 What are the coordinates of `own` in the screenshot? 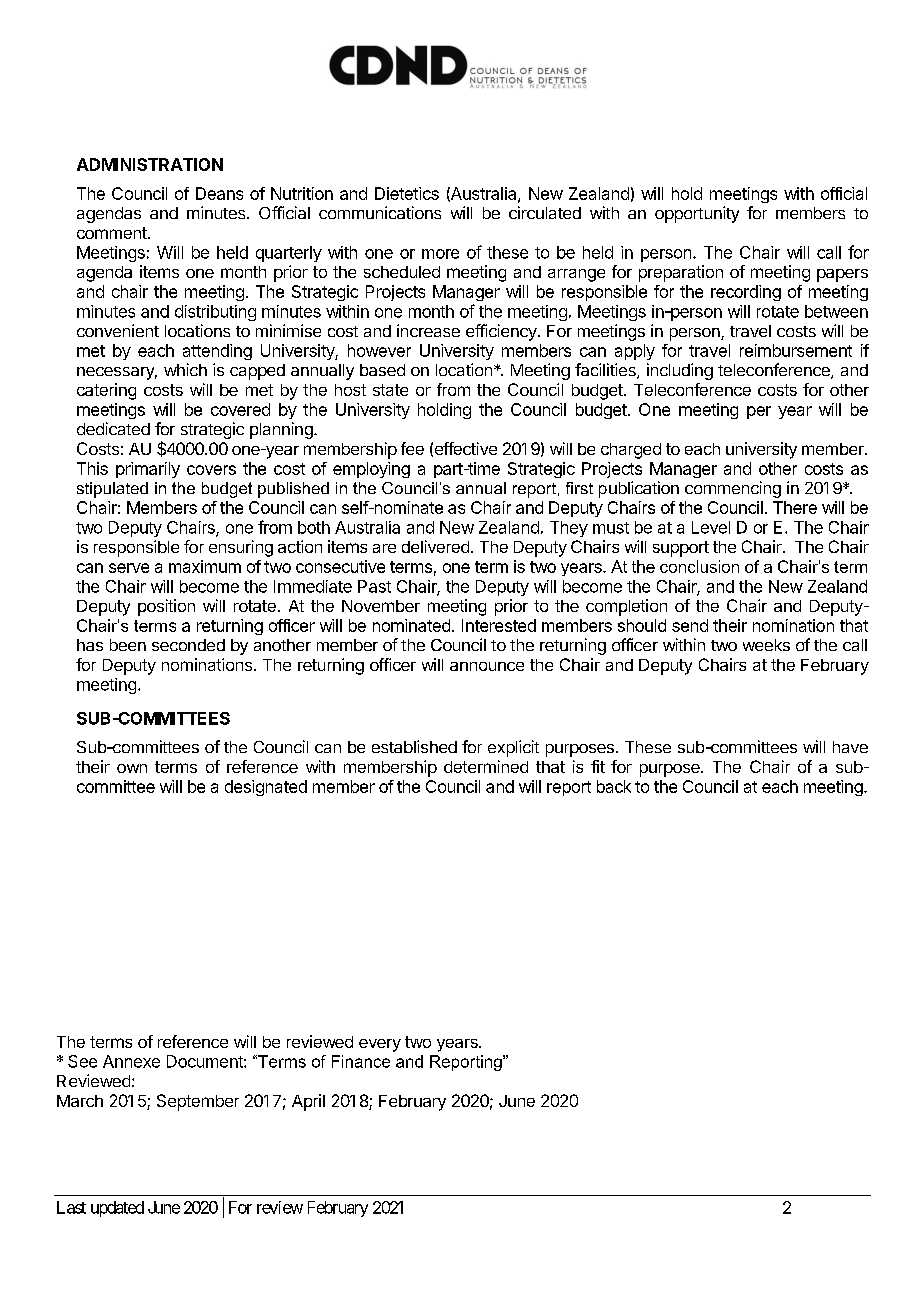 It's located at (132, 768).
